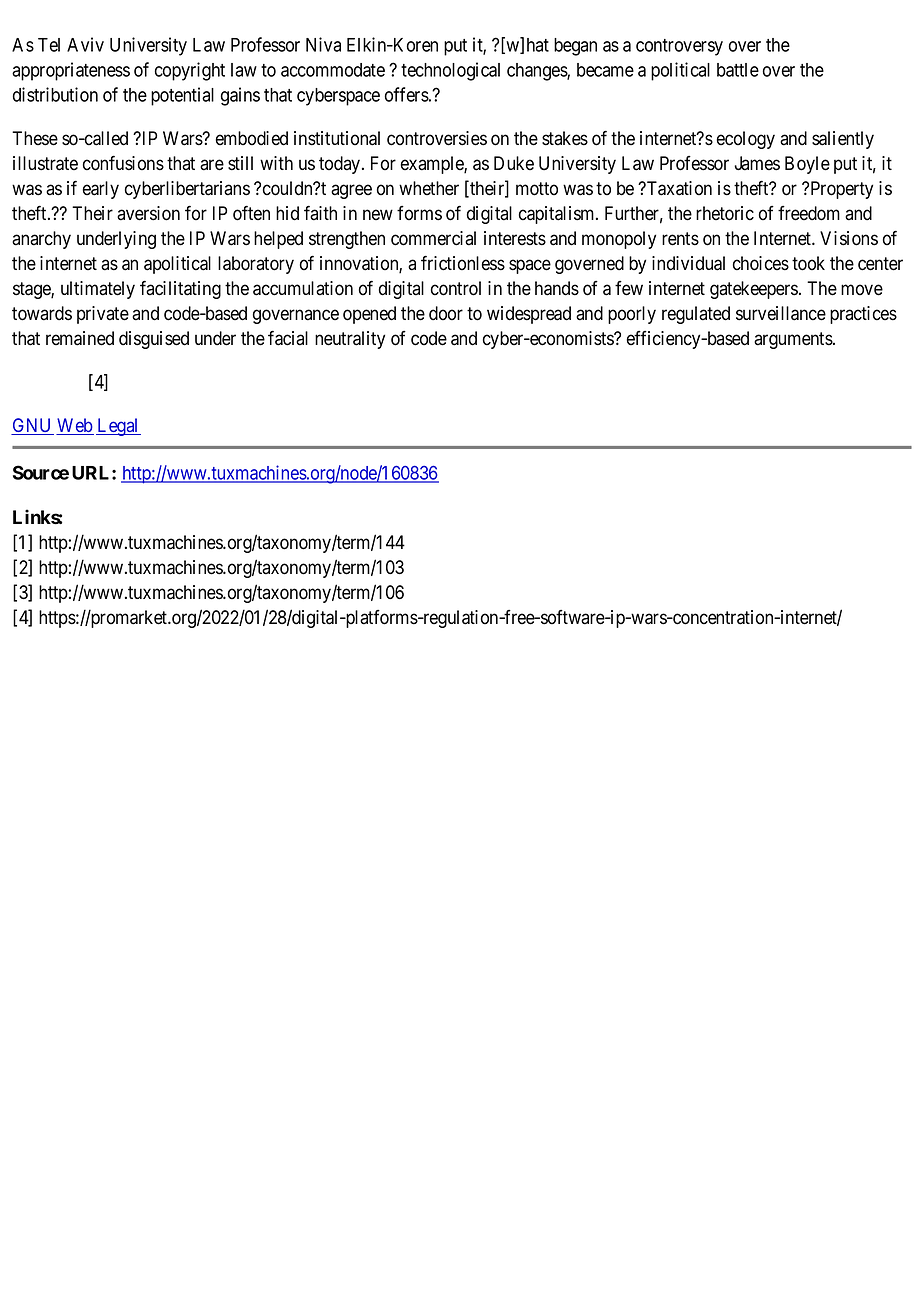 The image size is (924, 1308). I want to click on anarchy, so click(41, 240).
